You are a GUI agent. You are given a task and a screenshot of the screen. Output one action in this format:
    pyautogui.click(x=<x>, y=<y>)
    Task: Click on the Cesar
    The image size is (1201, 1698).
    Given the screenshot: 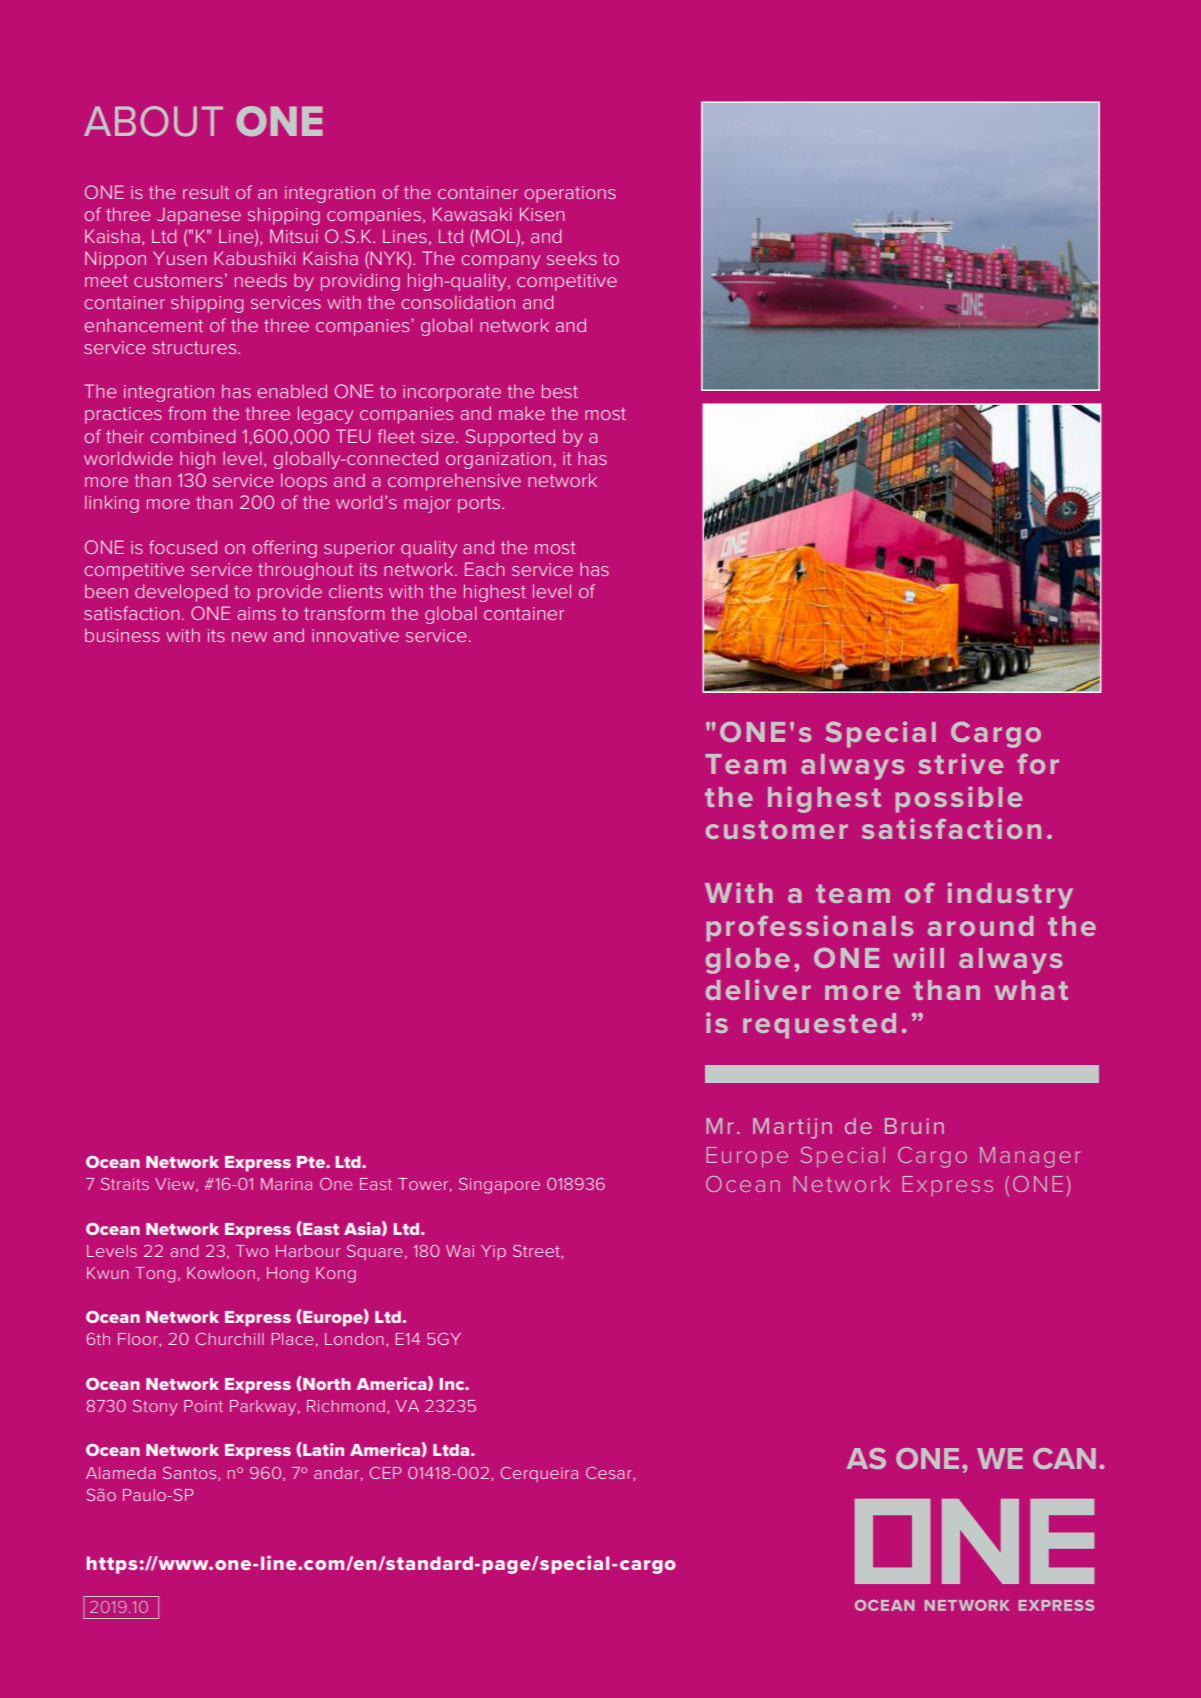 What is the action you would take?
    pyautogui.click(x=610, y=1474)
